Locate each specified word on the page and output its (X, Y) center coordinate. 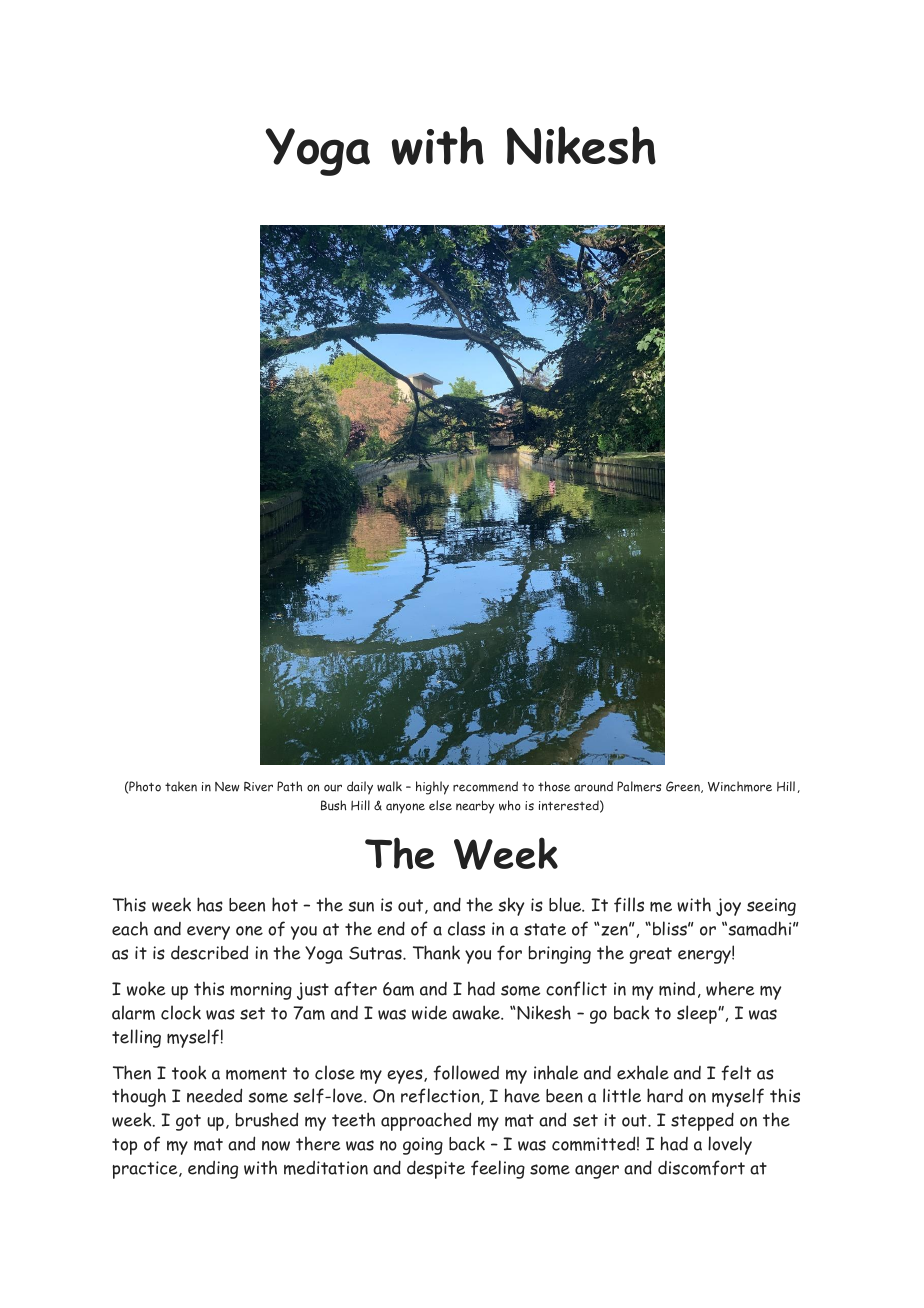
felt (736, 1073)
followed (466, 1073)
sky (511, 906)
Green (684, 787)
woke (146, 988)
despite (436, 1169)
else (440, 805)
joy (728, 907)
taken (181, 786)
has (210, 904)
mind (677, 989)
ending (213, 1170)
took (189, 1072)
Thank (436, 952)
